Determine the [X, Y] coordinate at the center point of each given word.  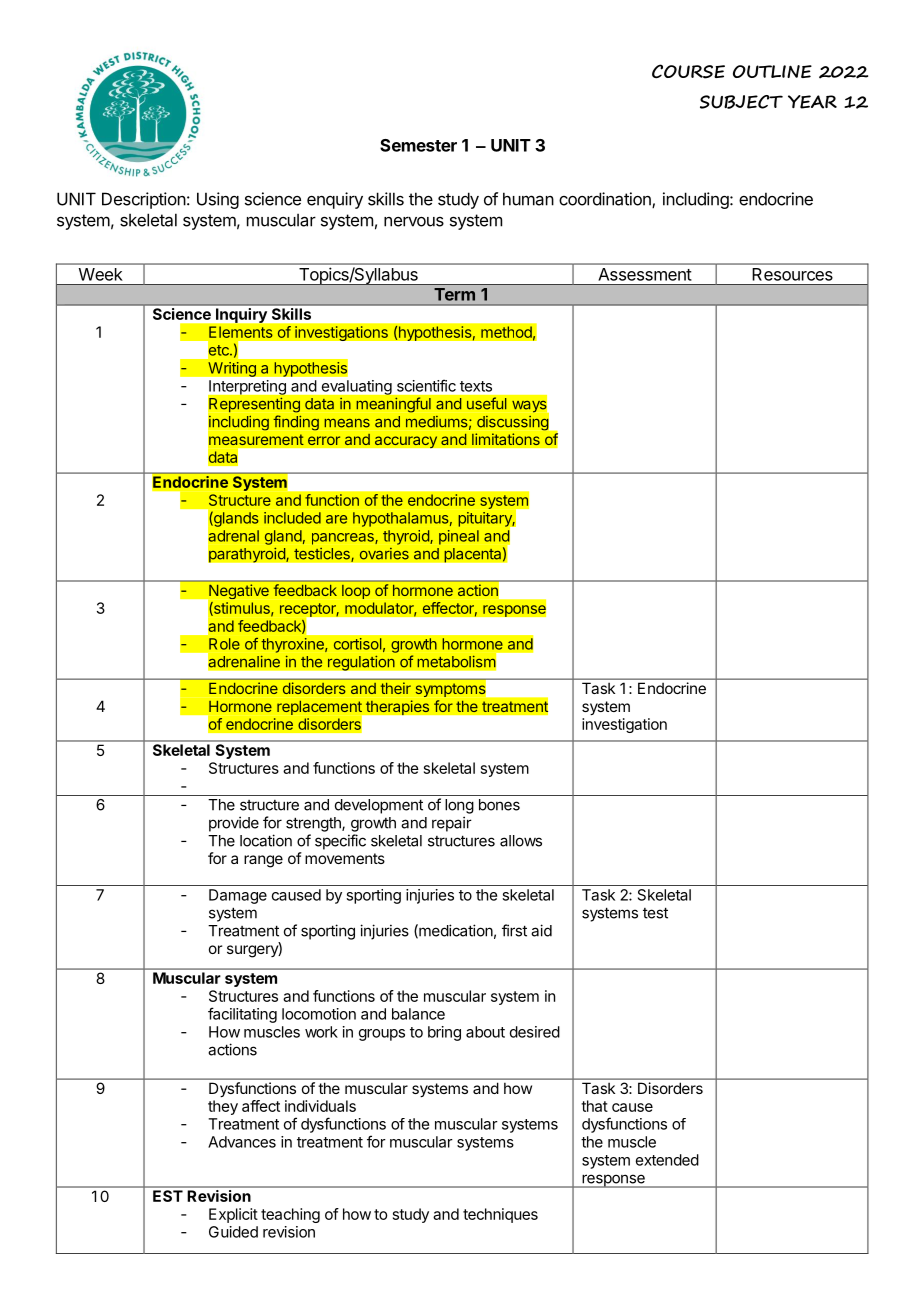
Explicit [233, 1215]
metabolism [456, 661]
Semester [418, 145]
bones [499, 805]
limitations [506, 439]
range [263, 861]
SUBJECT [741, 102]
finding [296, 422]
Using [218, 200]
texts [476, 386]
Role [224, 644]
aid [541, 930]
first [514, 930]
